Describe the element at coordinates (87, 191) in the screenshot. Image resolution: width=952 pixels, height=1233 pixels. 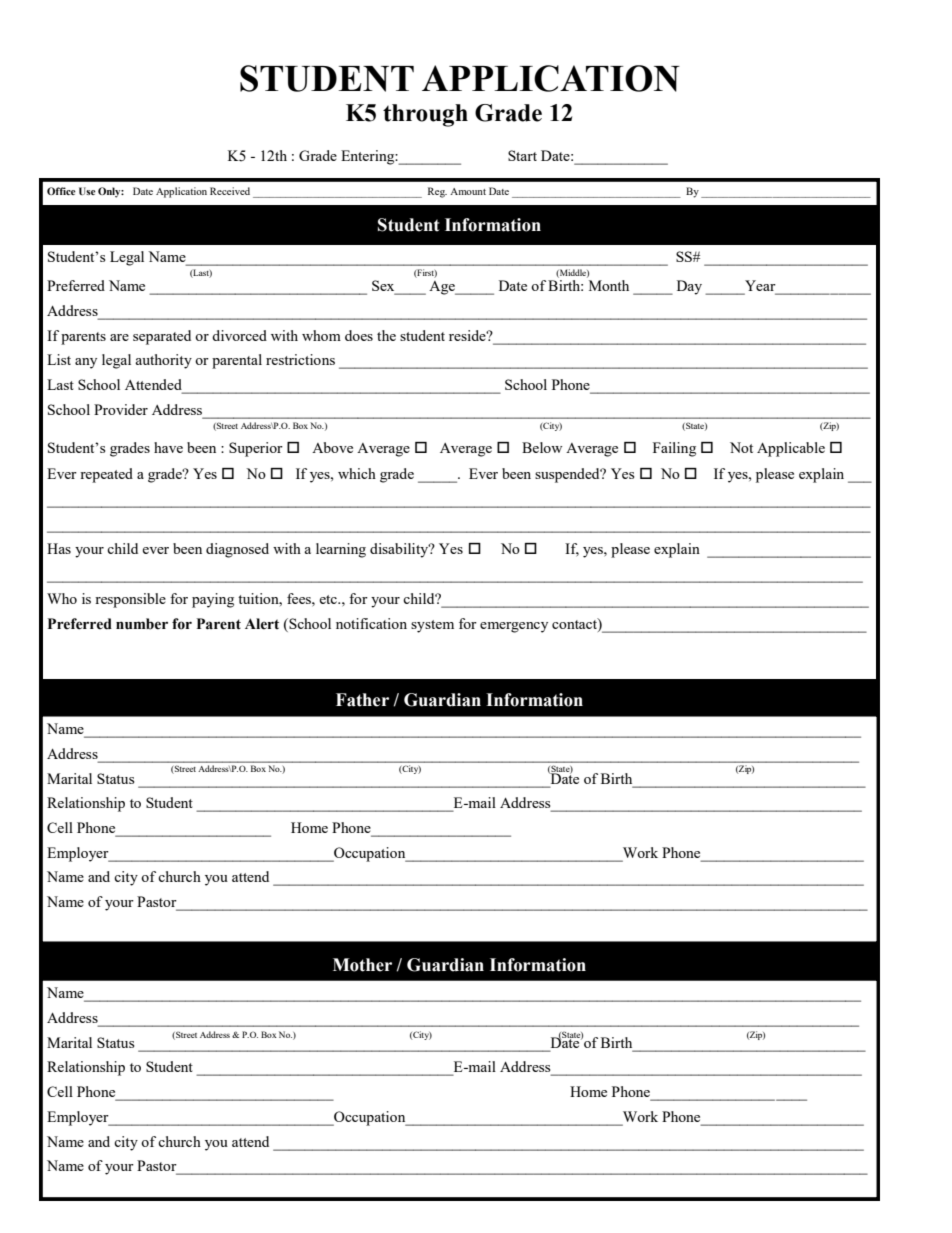
I see `Use` at that location.
